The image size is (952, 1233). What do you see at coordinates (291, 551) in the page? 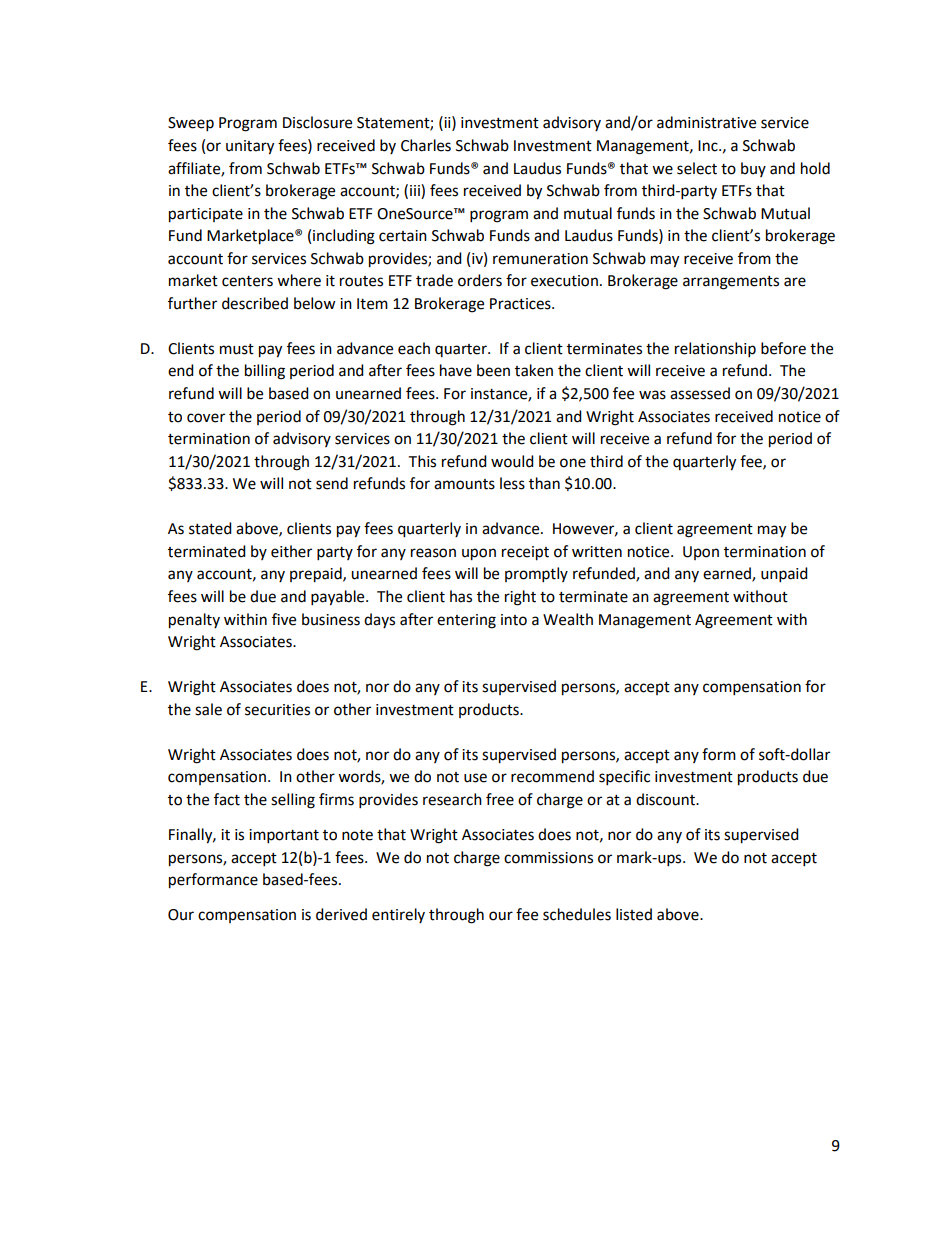
I see `either` at bounding box center [291, 551].
